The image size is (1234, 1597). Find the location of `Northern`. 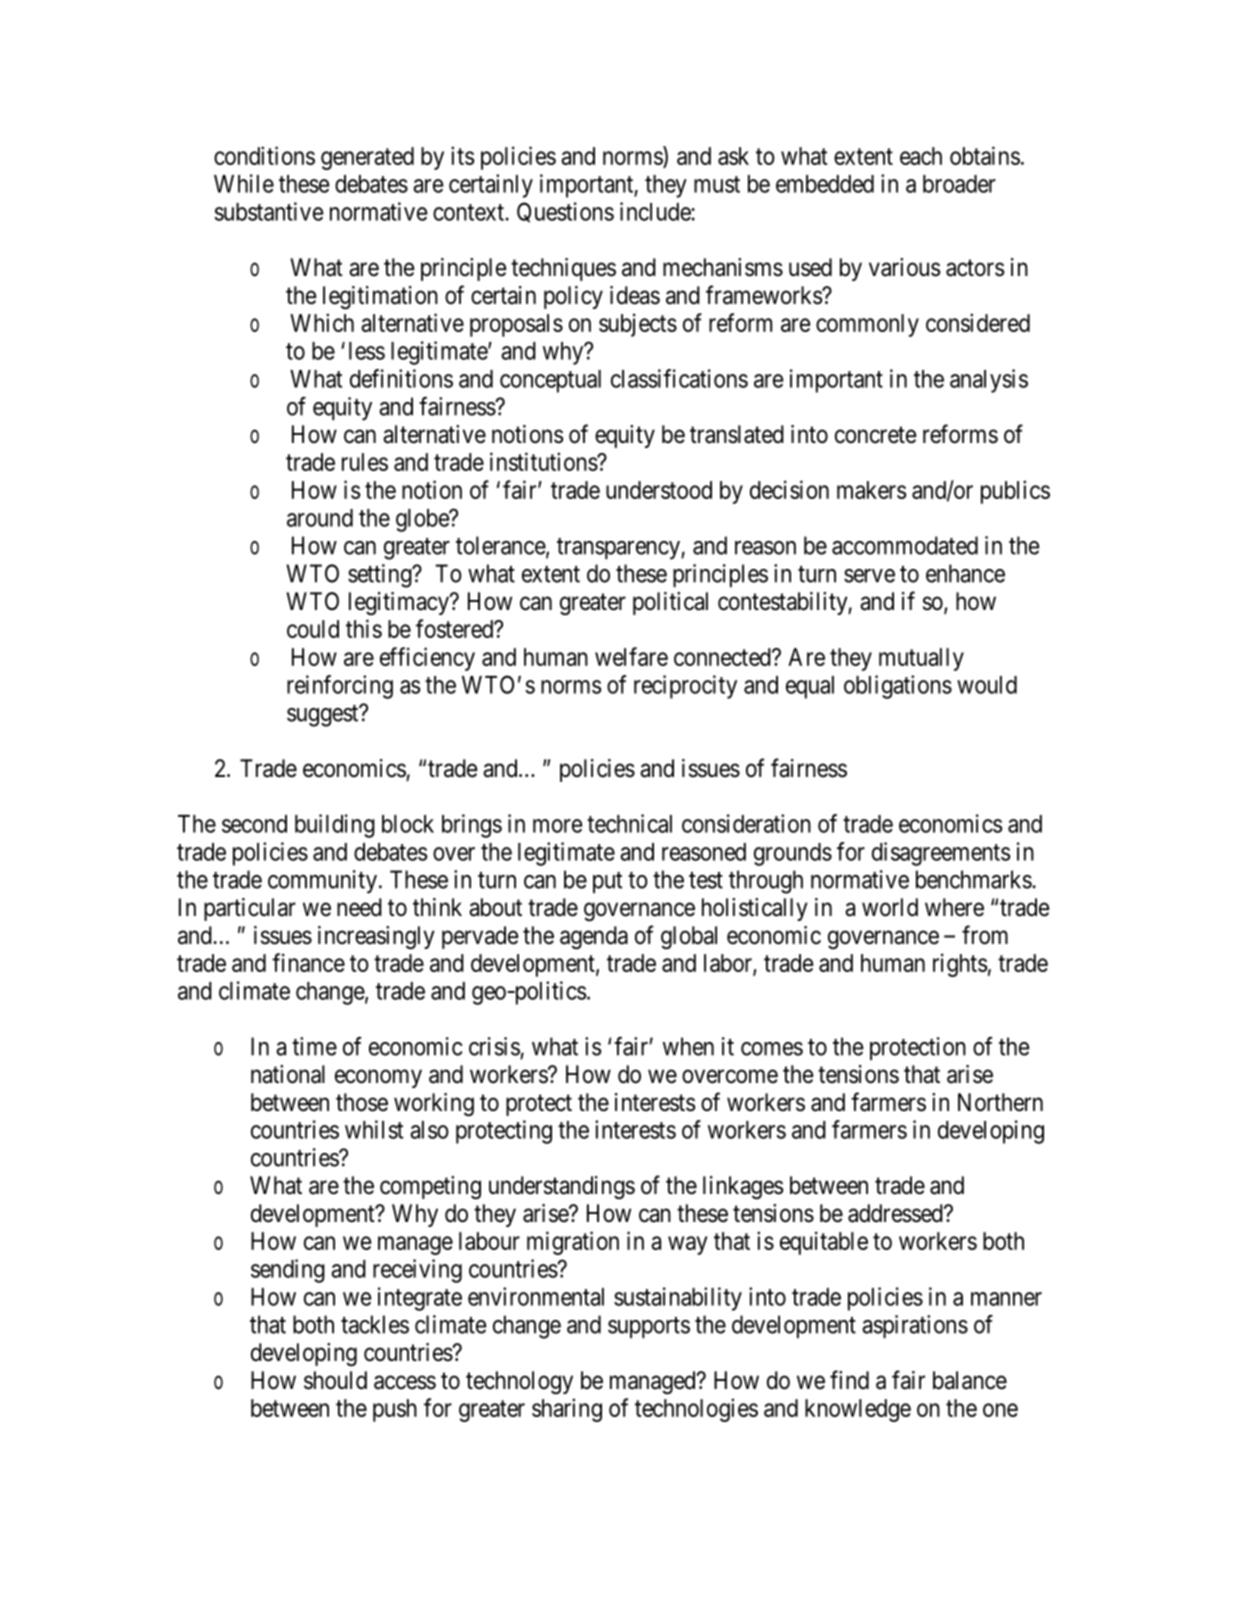

Northern is located at coordinates (1000, 1102).
